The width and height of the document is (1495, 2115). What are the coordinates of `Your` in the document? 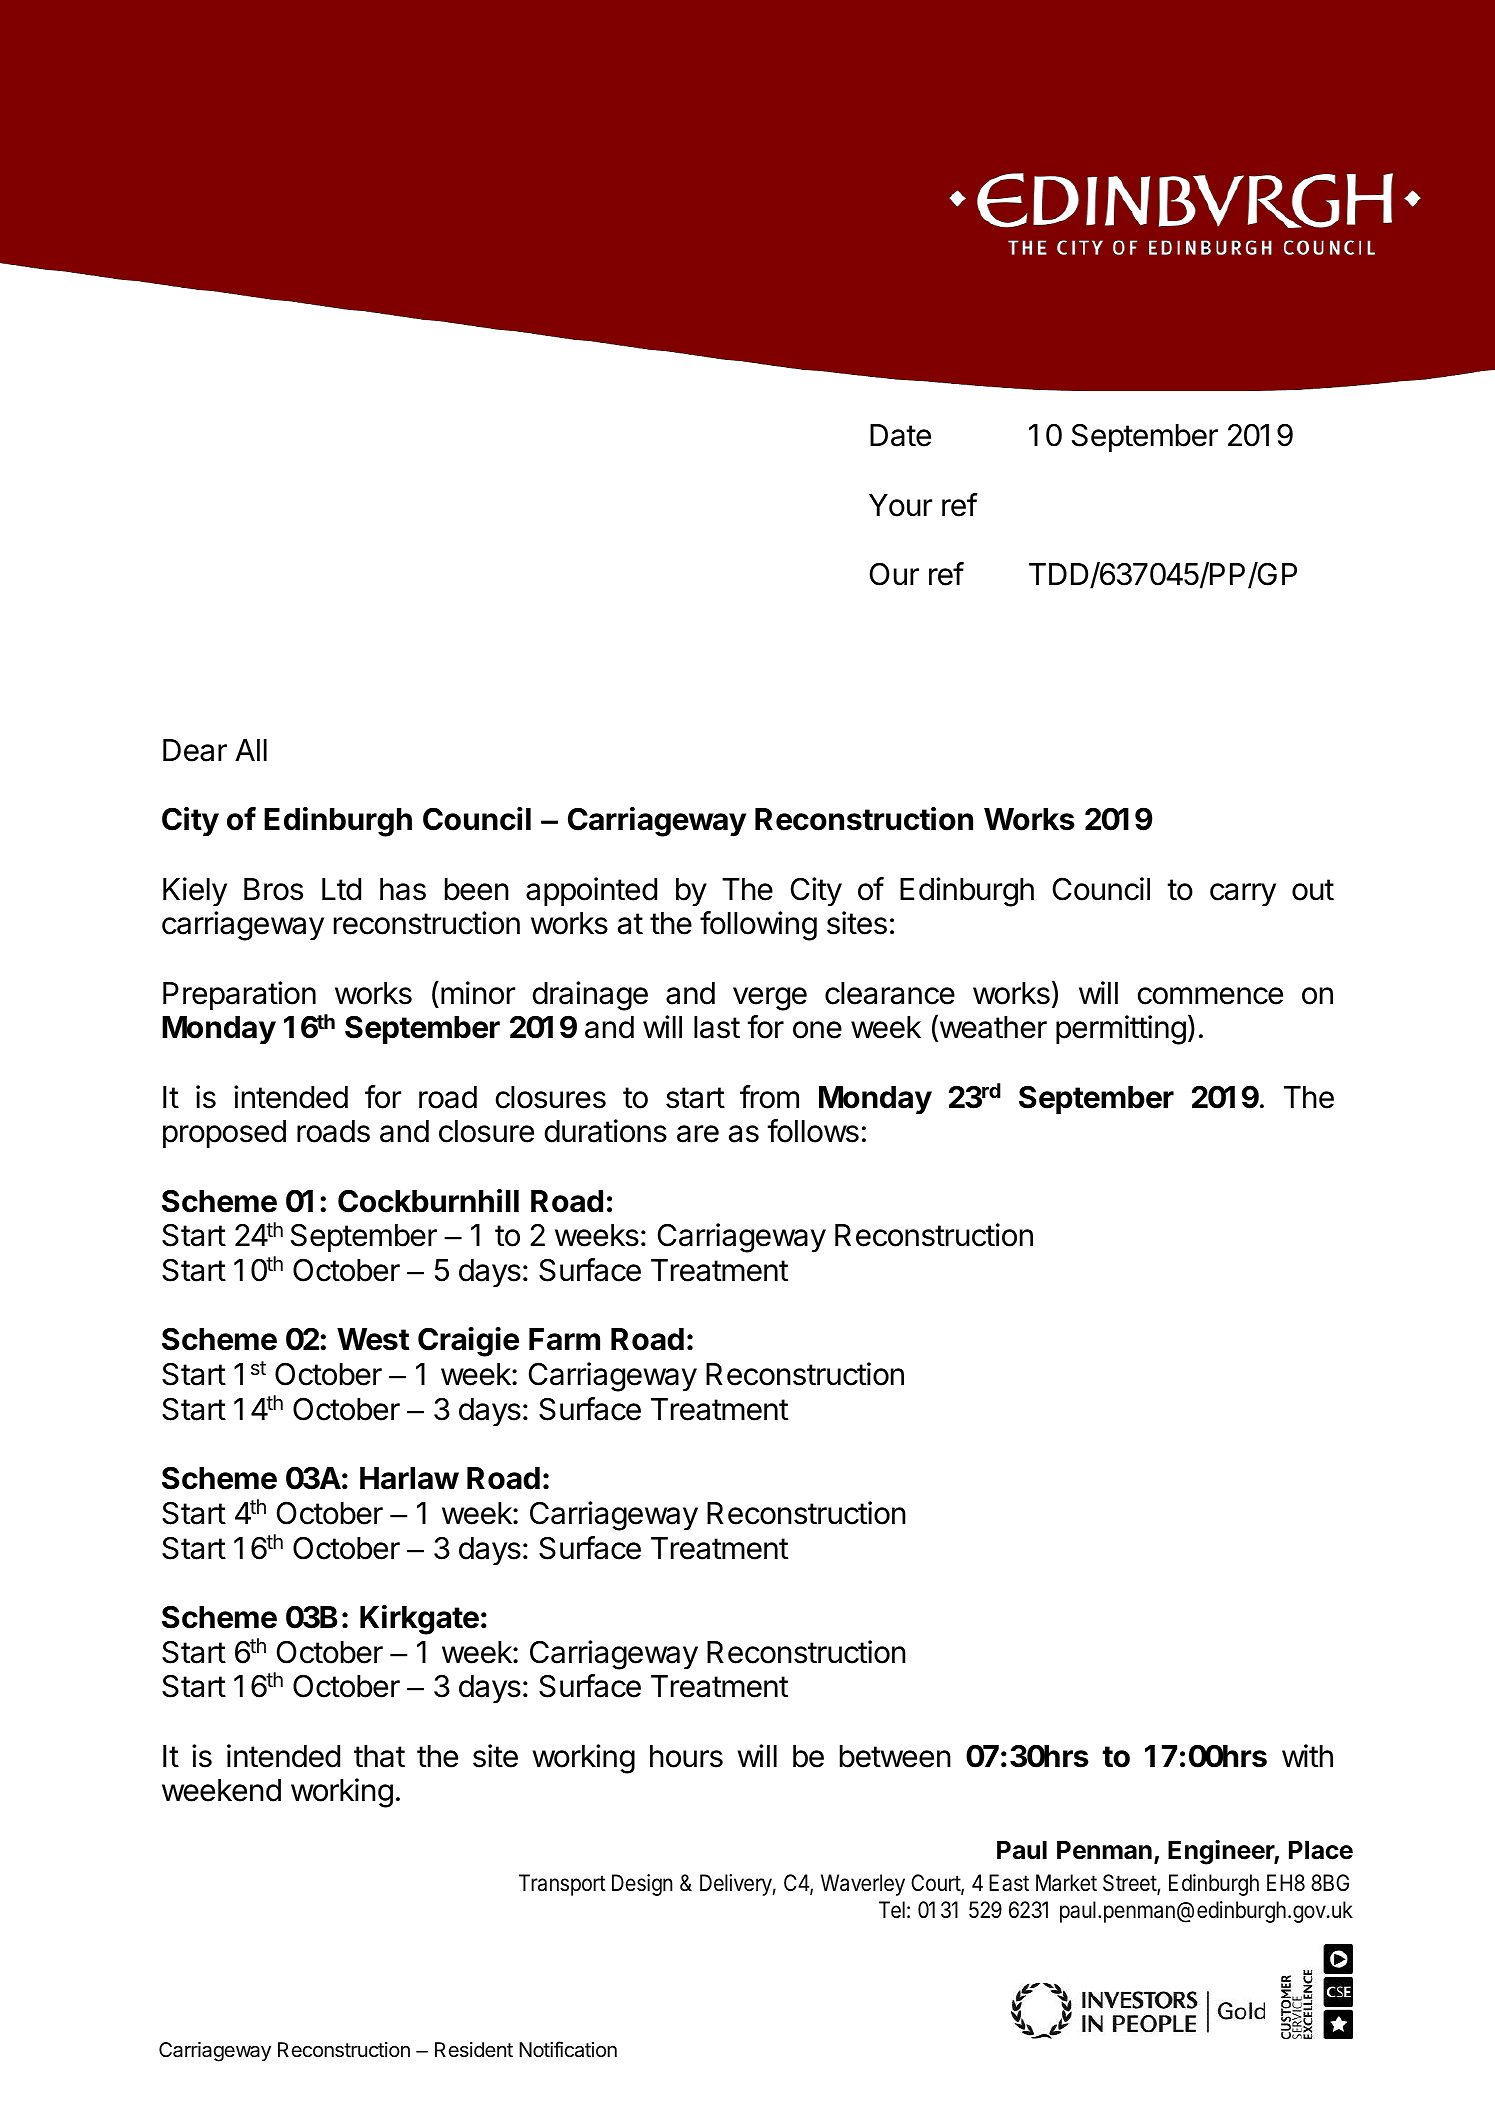 It's located at (900, 505).
